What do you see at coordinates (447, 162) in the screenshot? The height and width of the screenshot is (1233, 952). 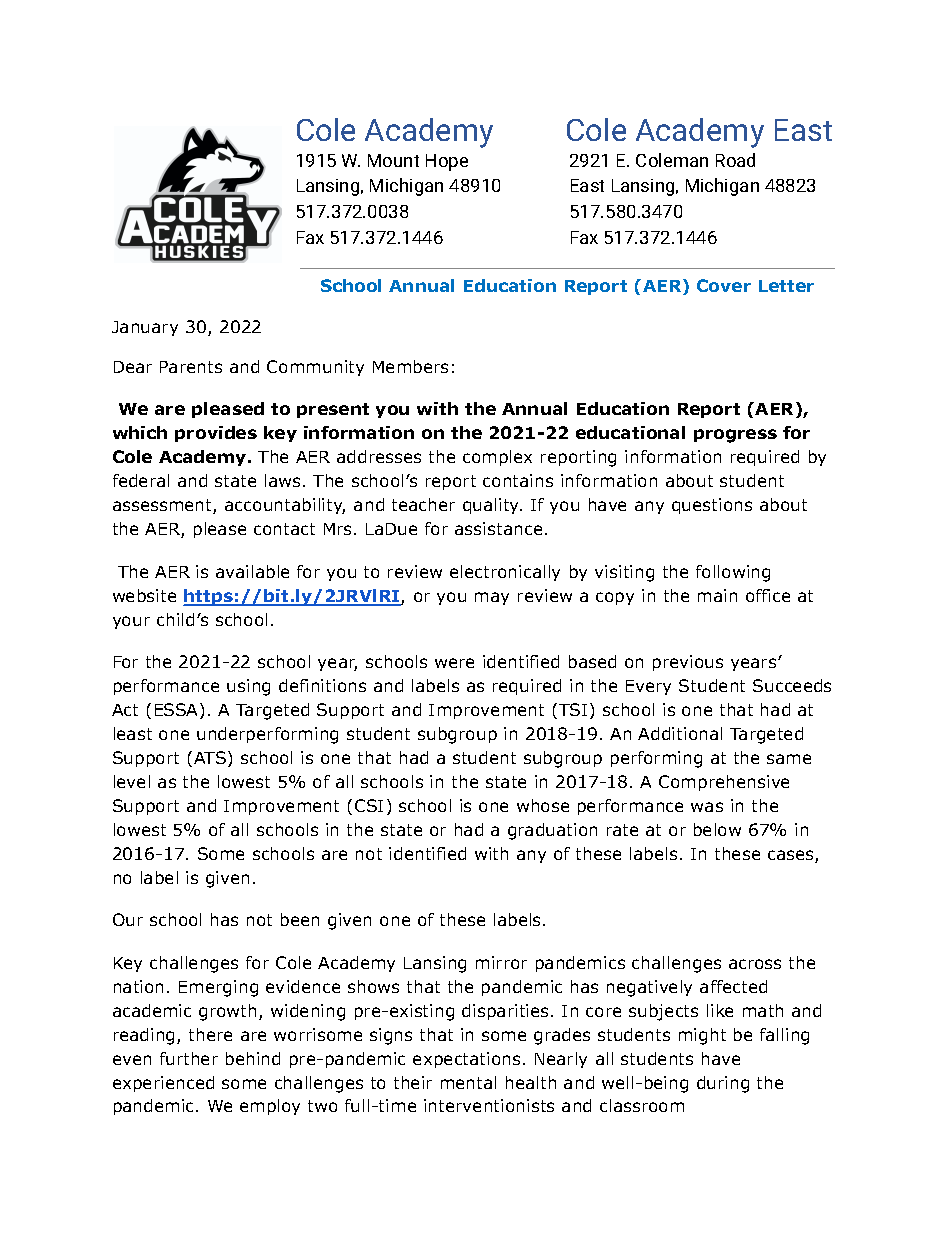 I see `Hope` at bounding box center [447, 162].
